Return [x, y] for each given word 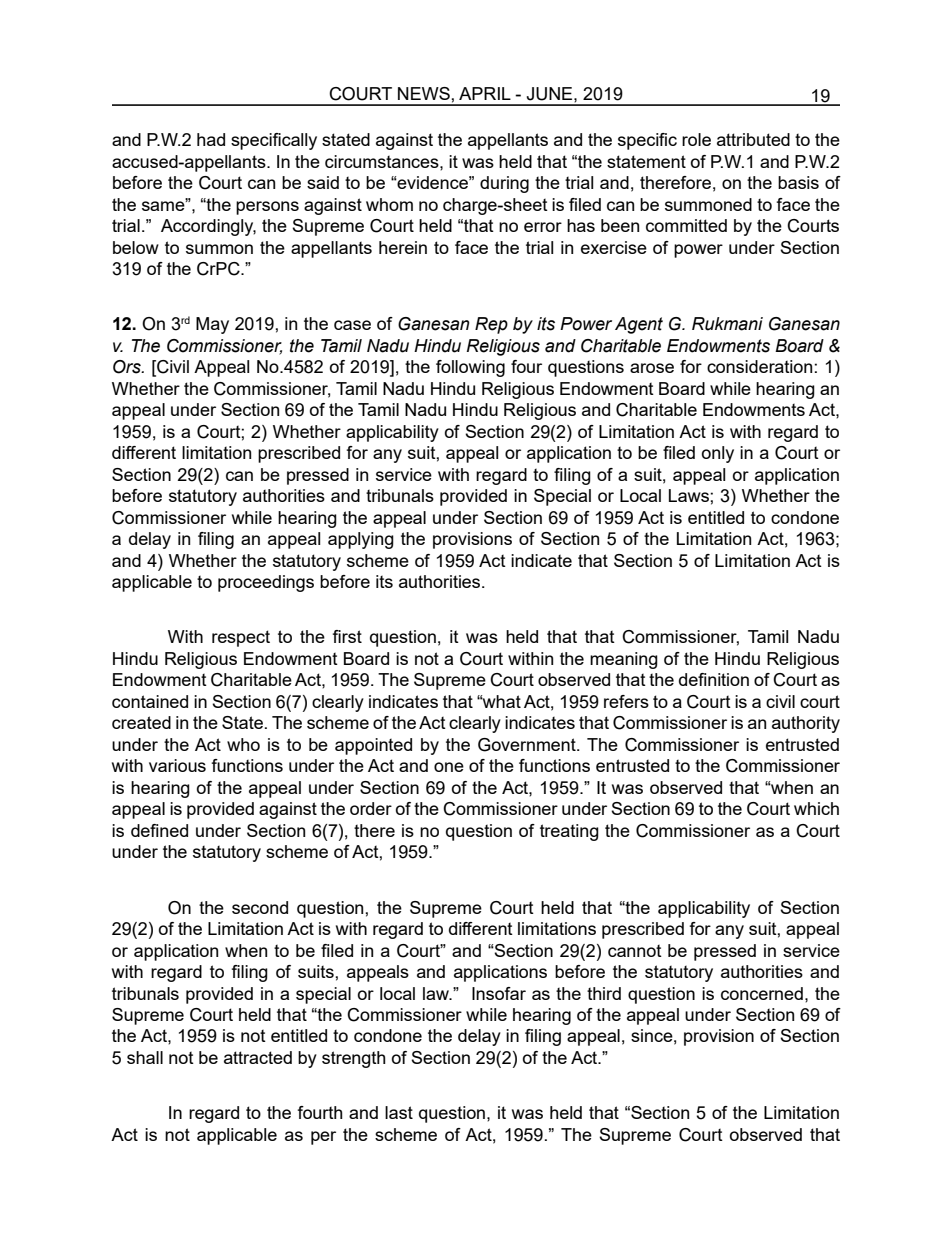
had [211, 139]
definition [714, 679]
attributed [753, 139]
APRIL [485, 93]
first [347, 636]
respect [241, 638]
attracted [258, 1057]
